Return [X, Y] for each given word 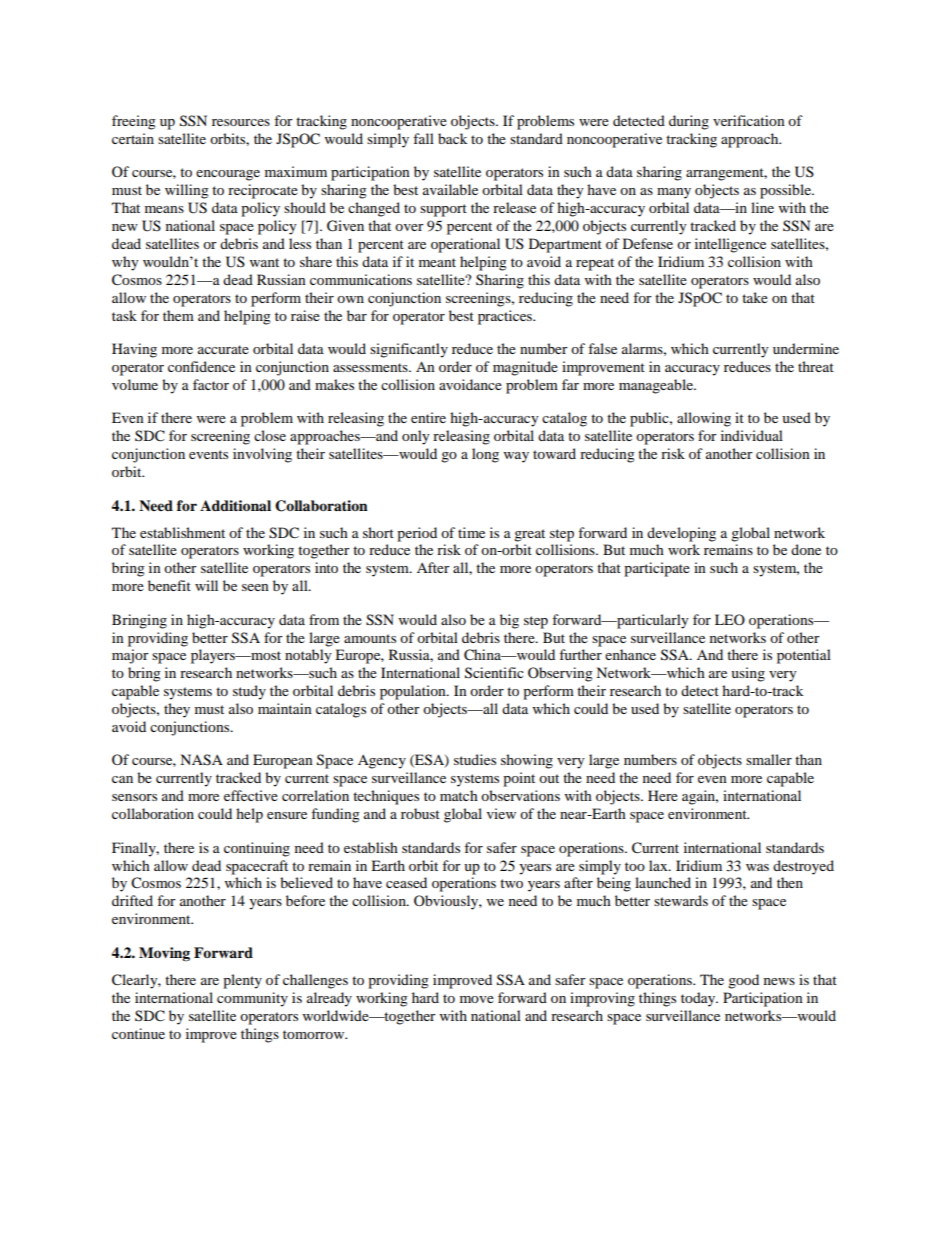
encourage [228, 175]
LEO [730, 619]
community [252, 999]
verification [749, 120]
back [452, 138]
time [471, 532]
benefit [169, 585]
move [477, 999]
